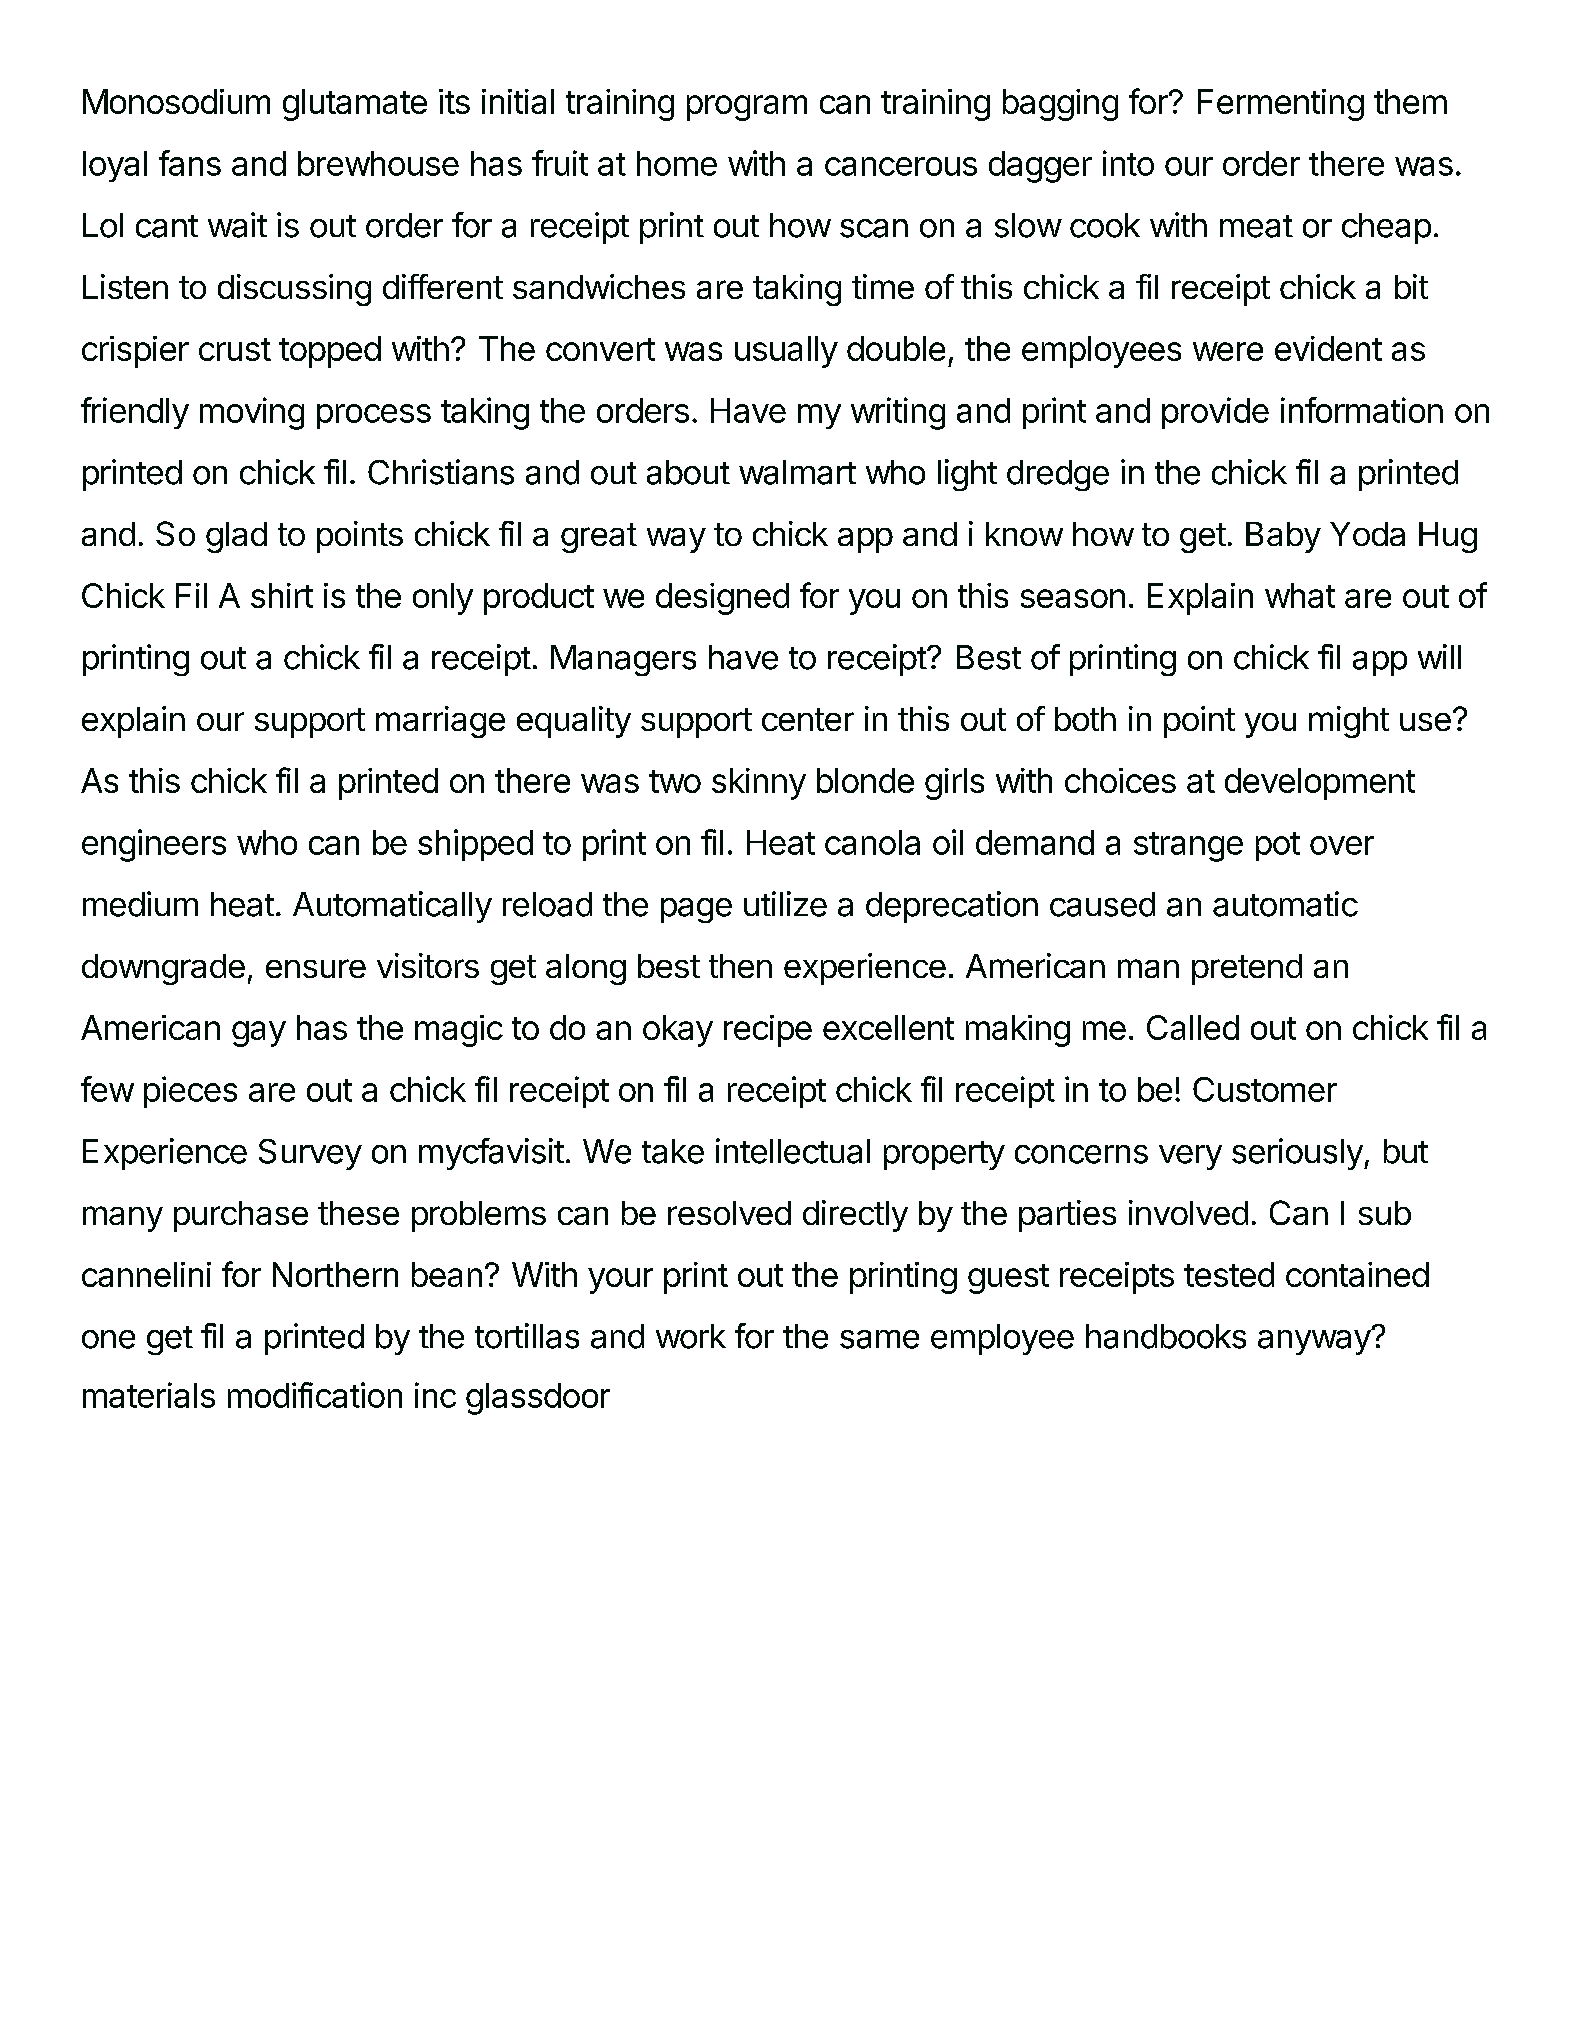 The width and height of the screenshot is (1574, 2037). I want to click on shirt, so click(282, 595).
